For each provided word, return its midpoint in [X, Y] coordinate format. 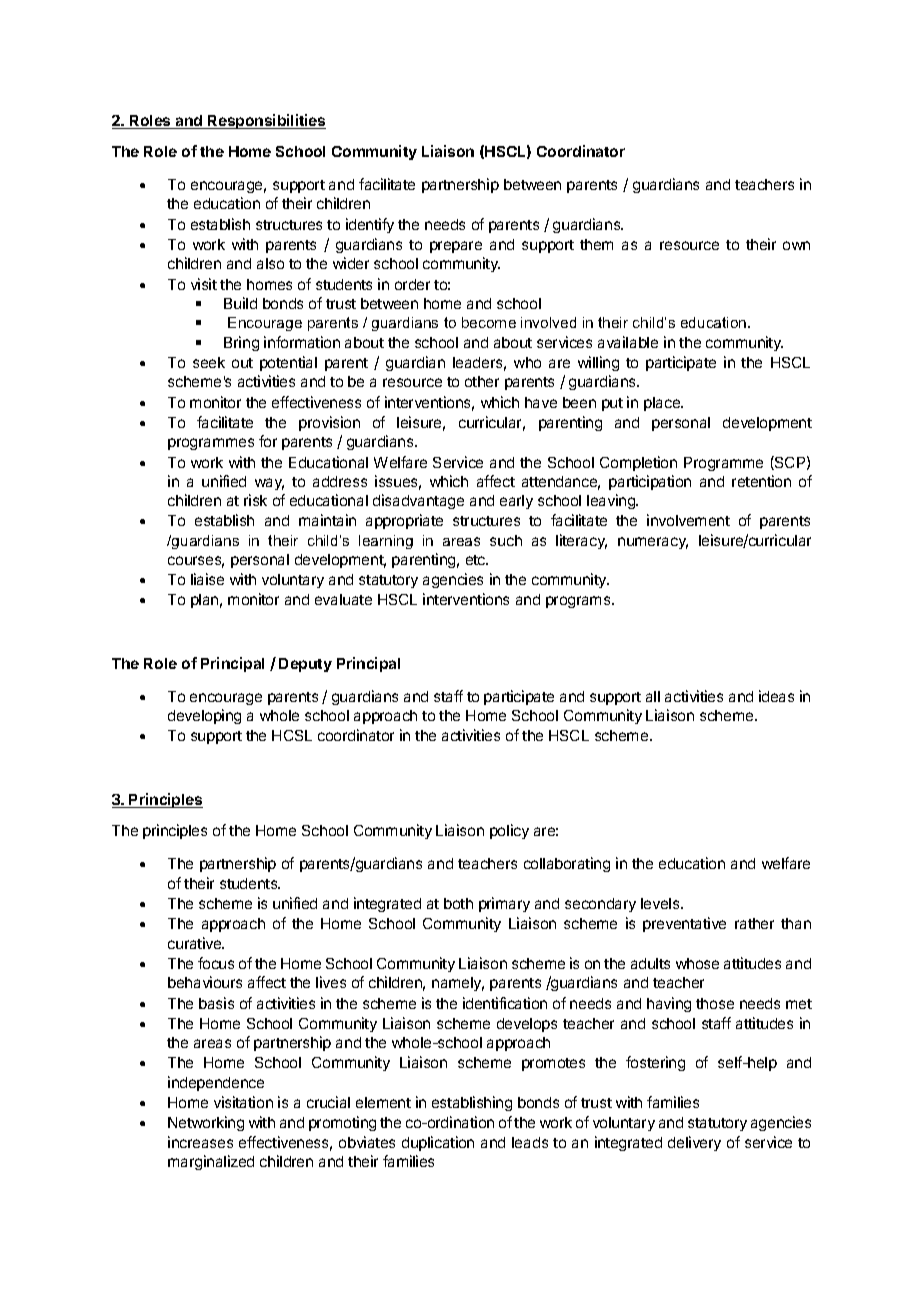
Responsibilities [266, 121]
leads [530, 1142]
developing [204, 716]
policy [509, 831]
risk [255, 500]
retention [761, 481]
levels [661, 903]
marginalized [211, 1162]
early [516, 502]
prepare [456, 247]
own [796, 245]
